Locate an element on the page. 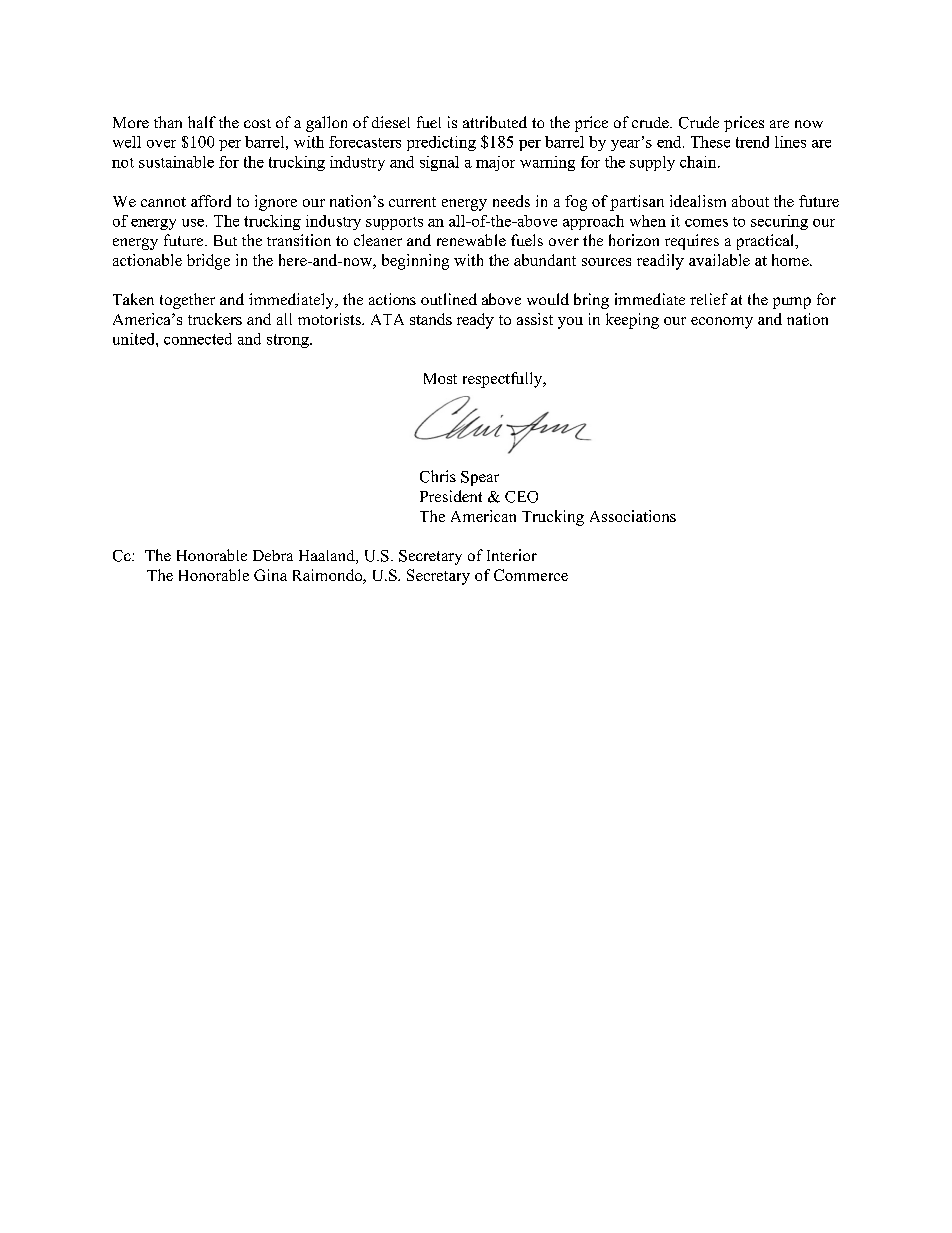 This document has height=1233, width=952. These is located at coordinates (710, 142).
